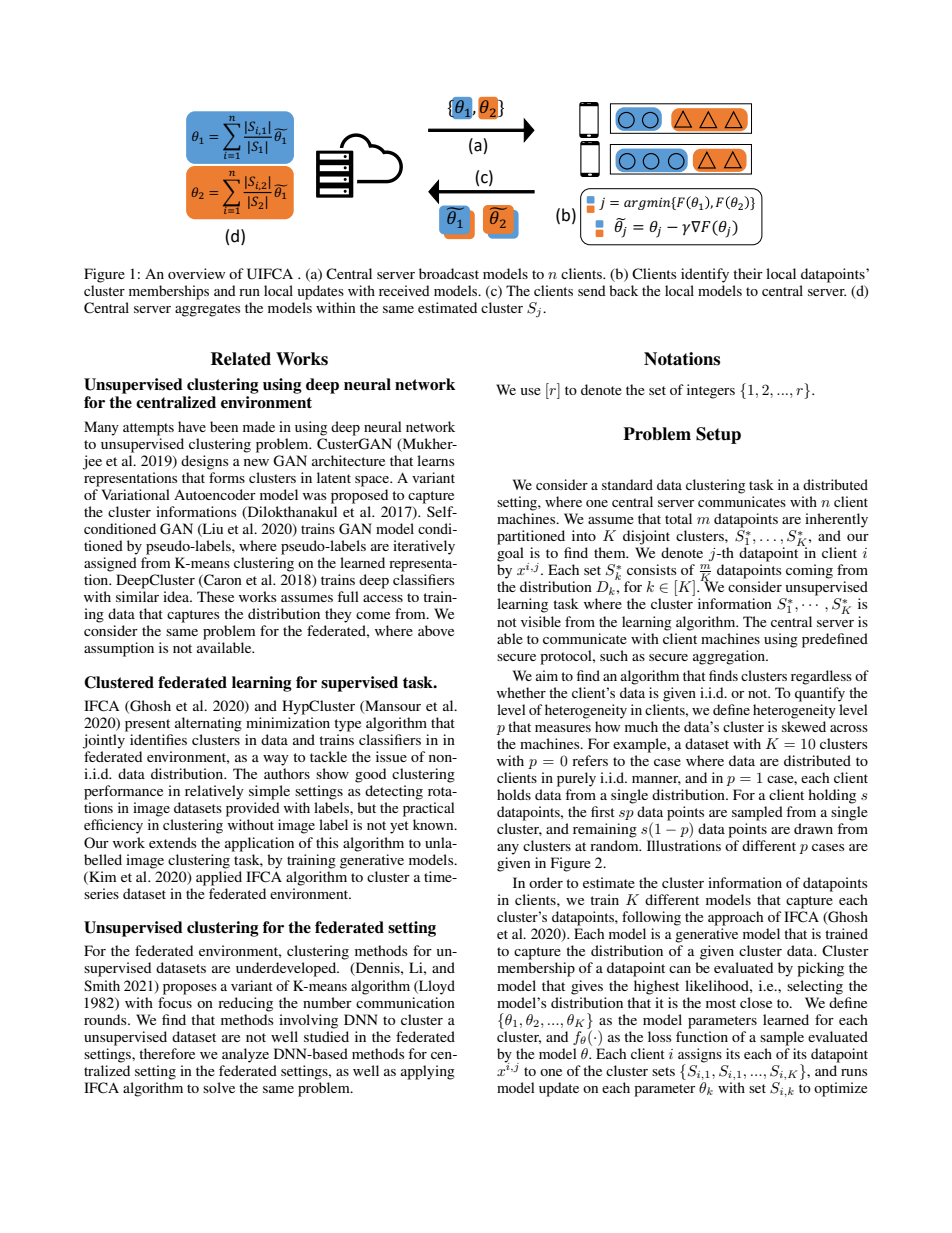 The width and height of the image is (952, 1233). Describe the element at coordinates (428, 1072) in the image. I see `applying` at that location.
